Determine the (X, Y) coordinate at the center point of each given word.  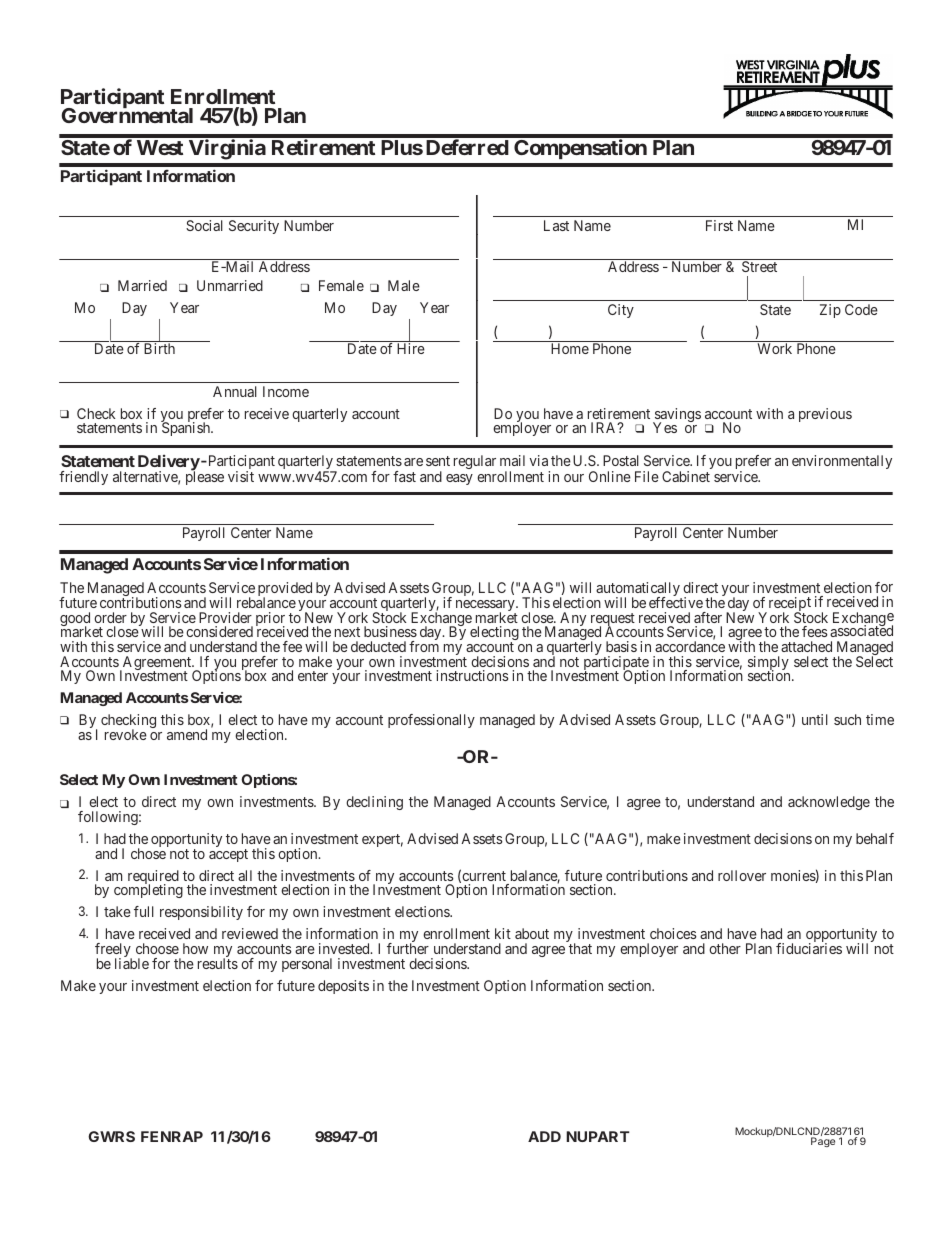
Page (823, 1142)
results (218, 963)
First (719, 225)
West (160, 147)
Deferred (467, 147)
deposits (343, 987)
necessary (486, 607)
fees (815, 631)
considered (219, 631)
